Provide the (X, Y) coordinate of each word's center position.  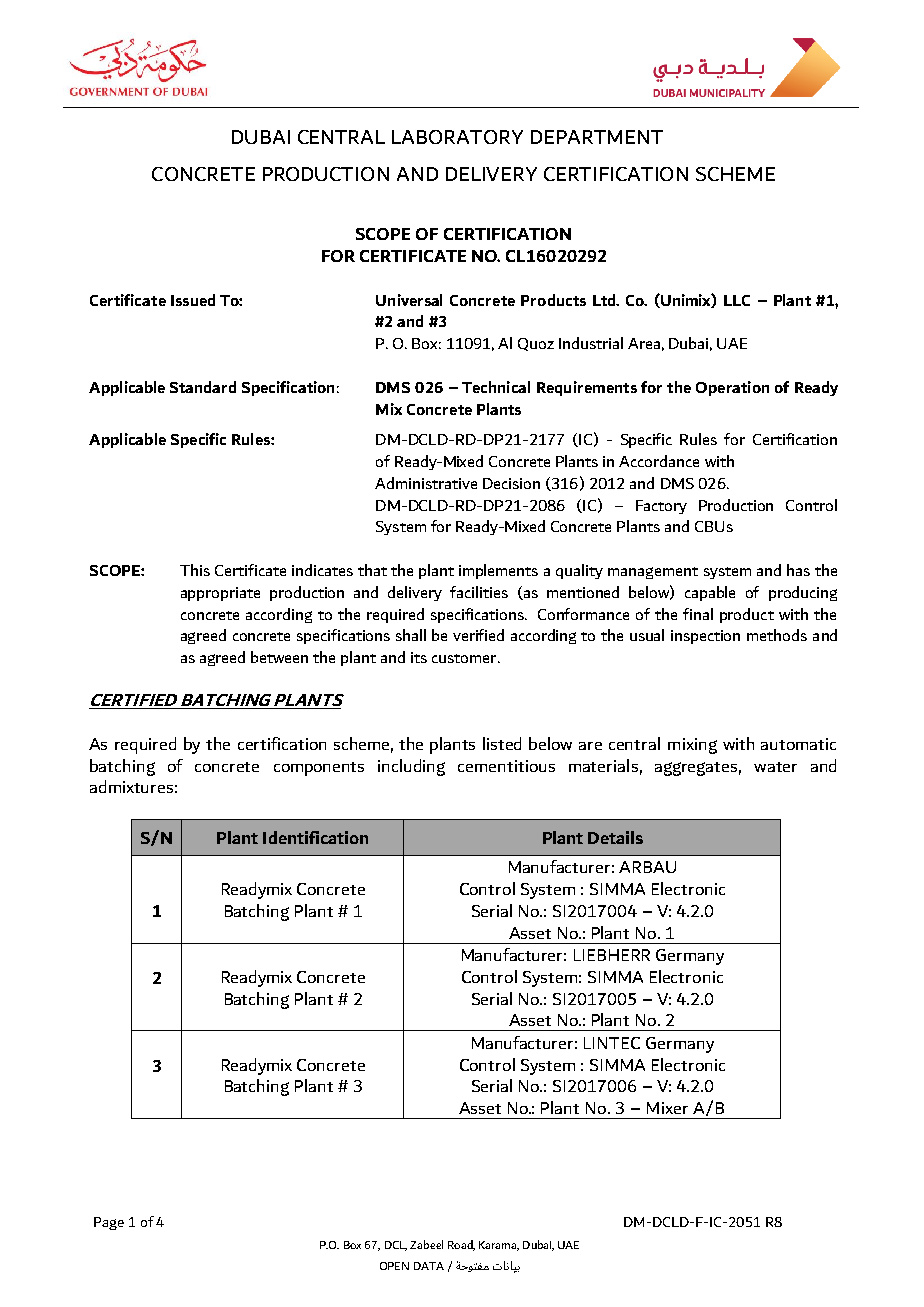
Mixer (667, 1108)
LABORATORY (457, 137)
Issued (193, 300)
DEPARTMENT (597, 137)
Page (109, 1223)
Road (461, 1245)
